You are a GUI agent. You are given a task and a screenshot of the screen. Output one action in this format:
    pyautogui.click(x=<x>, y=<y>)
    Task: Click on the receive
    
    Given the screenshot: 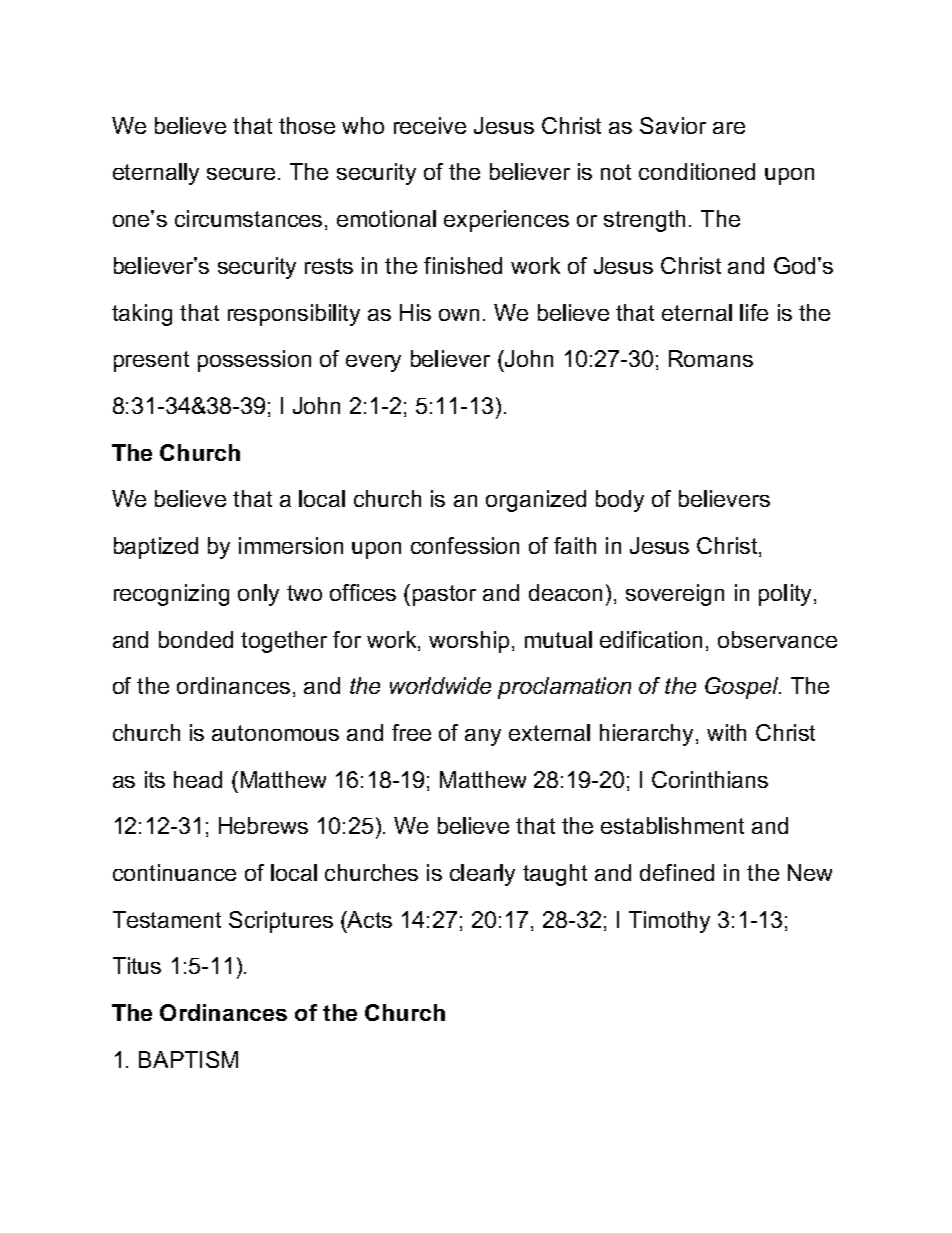 What is the action you would take?
    pyautogui.click(x=430, y=125)
